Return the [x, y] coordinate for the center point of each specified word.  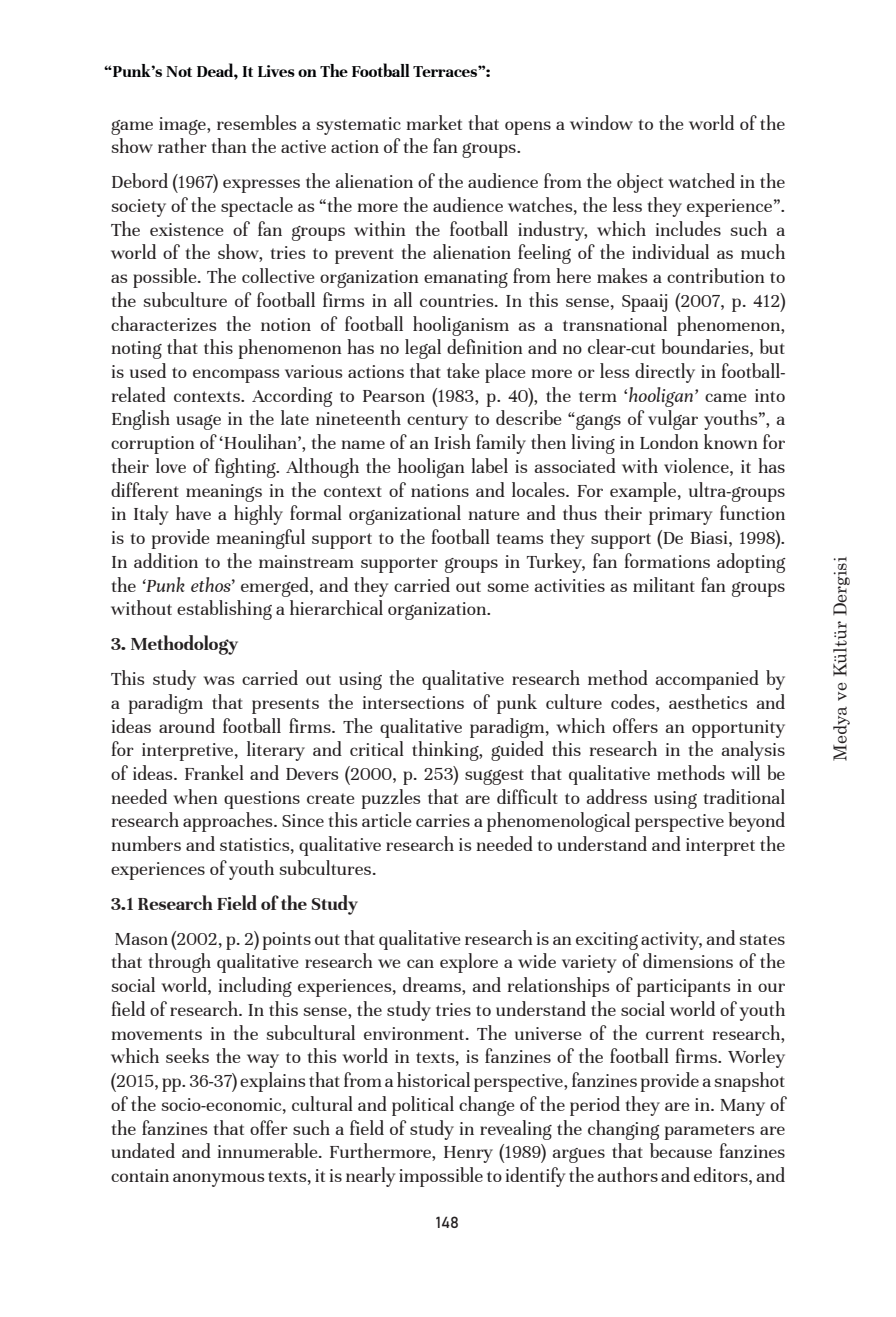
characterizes [164, 323]
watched [701, 180]
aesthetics [708, 701]
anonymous [219, 1180]
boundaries [706, 348]
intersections [413, 702]
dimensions [688, 960]
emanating [466, 279]
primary [680, 516]
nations [440, 490]
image [183, 126]
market [434, 122]
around [187, 725]
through [180, 963]
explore [469, 963]
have [193, 512]
